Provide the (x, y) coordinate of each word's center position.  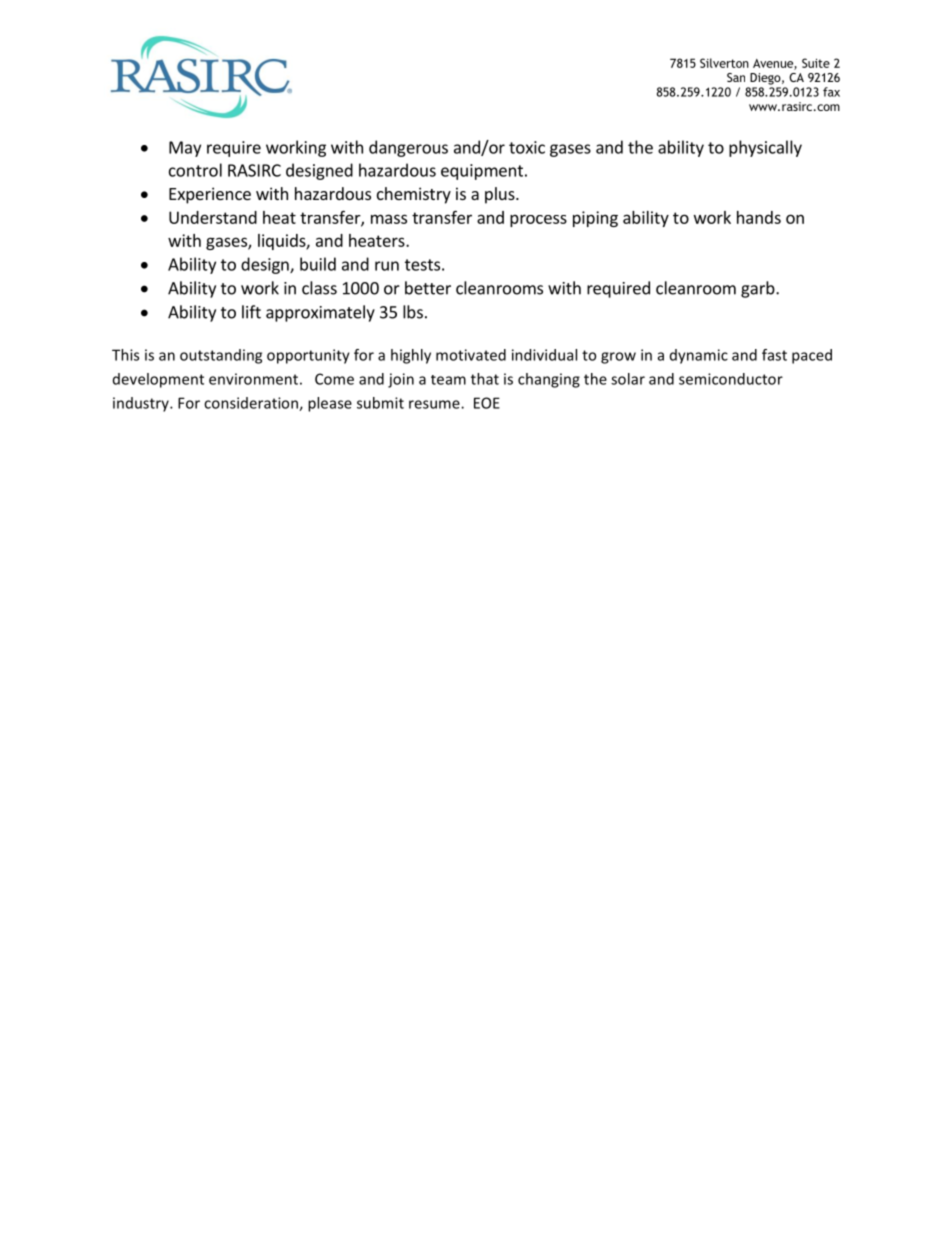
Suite (816, 63)
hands (759, 217)
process (538, 220)
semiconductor (731, 379)
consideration (252, 404)
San (736, 77)
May (185, 149)
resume (435, 404)
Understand (213, 217)
